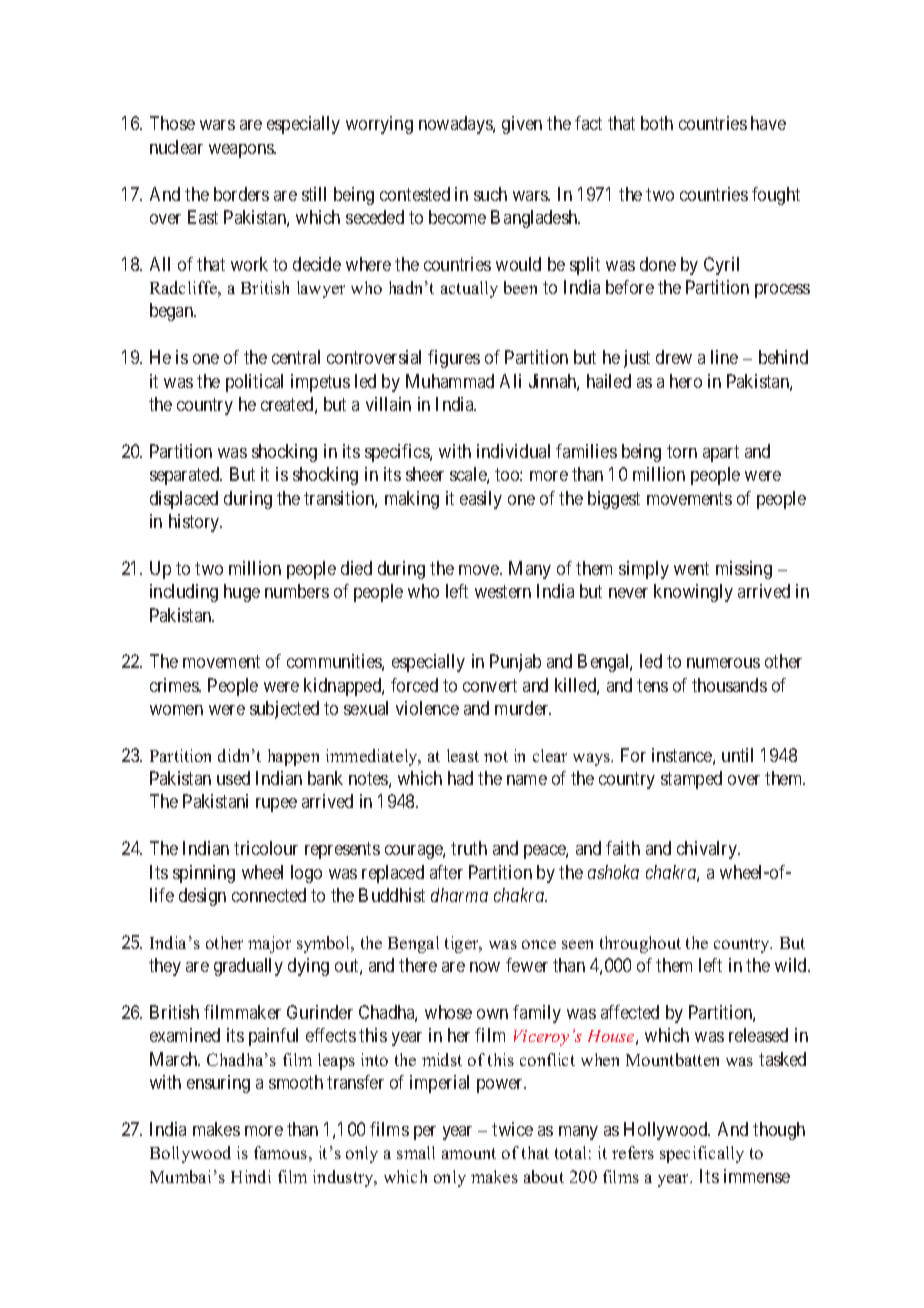 This screenshot has width=924, height=1308. What do you see at coordinates (456, 125) in the screenshot?
I see `nowadays` at bounding box center [456, 125].
